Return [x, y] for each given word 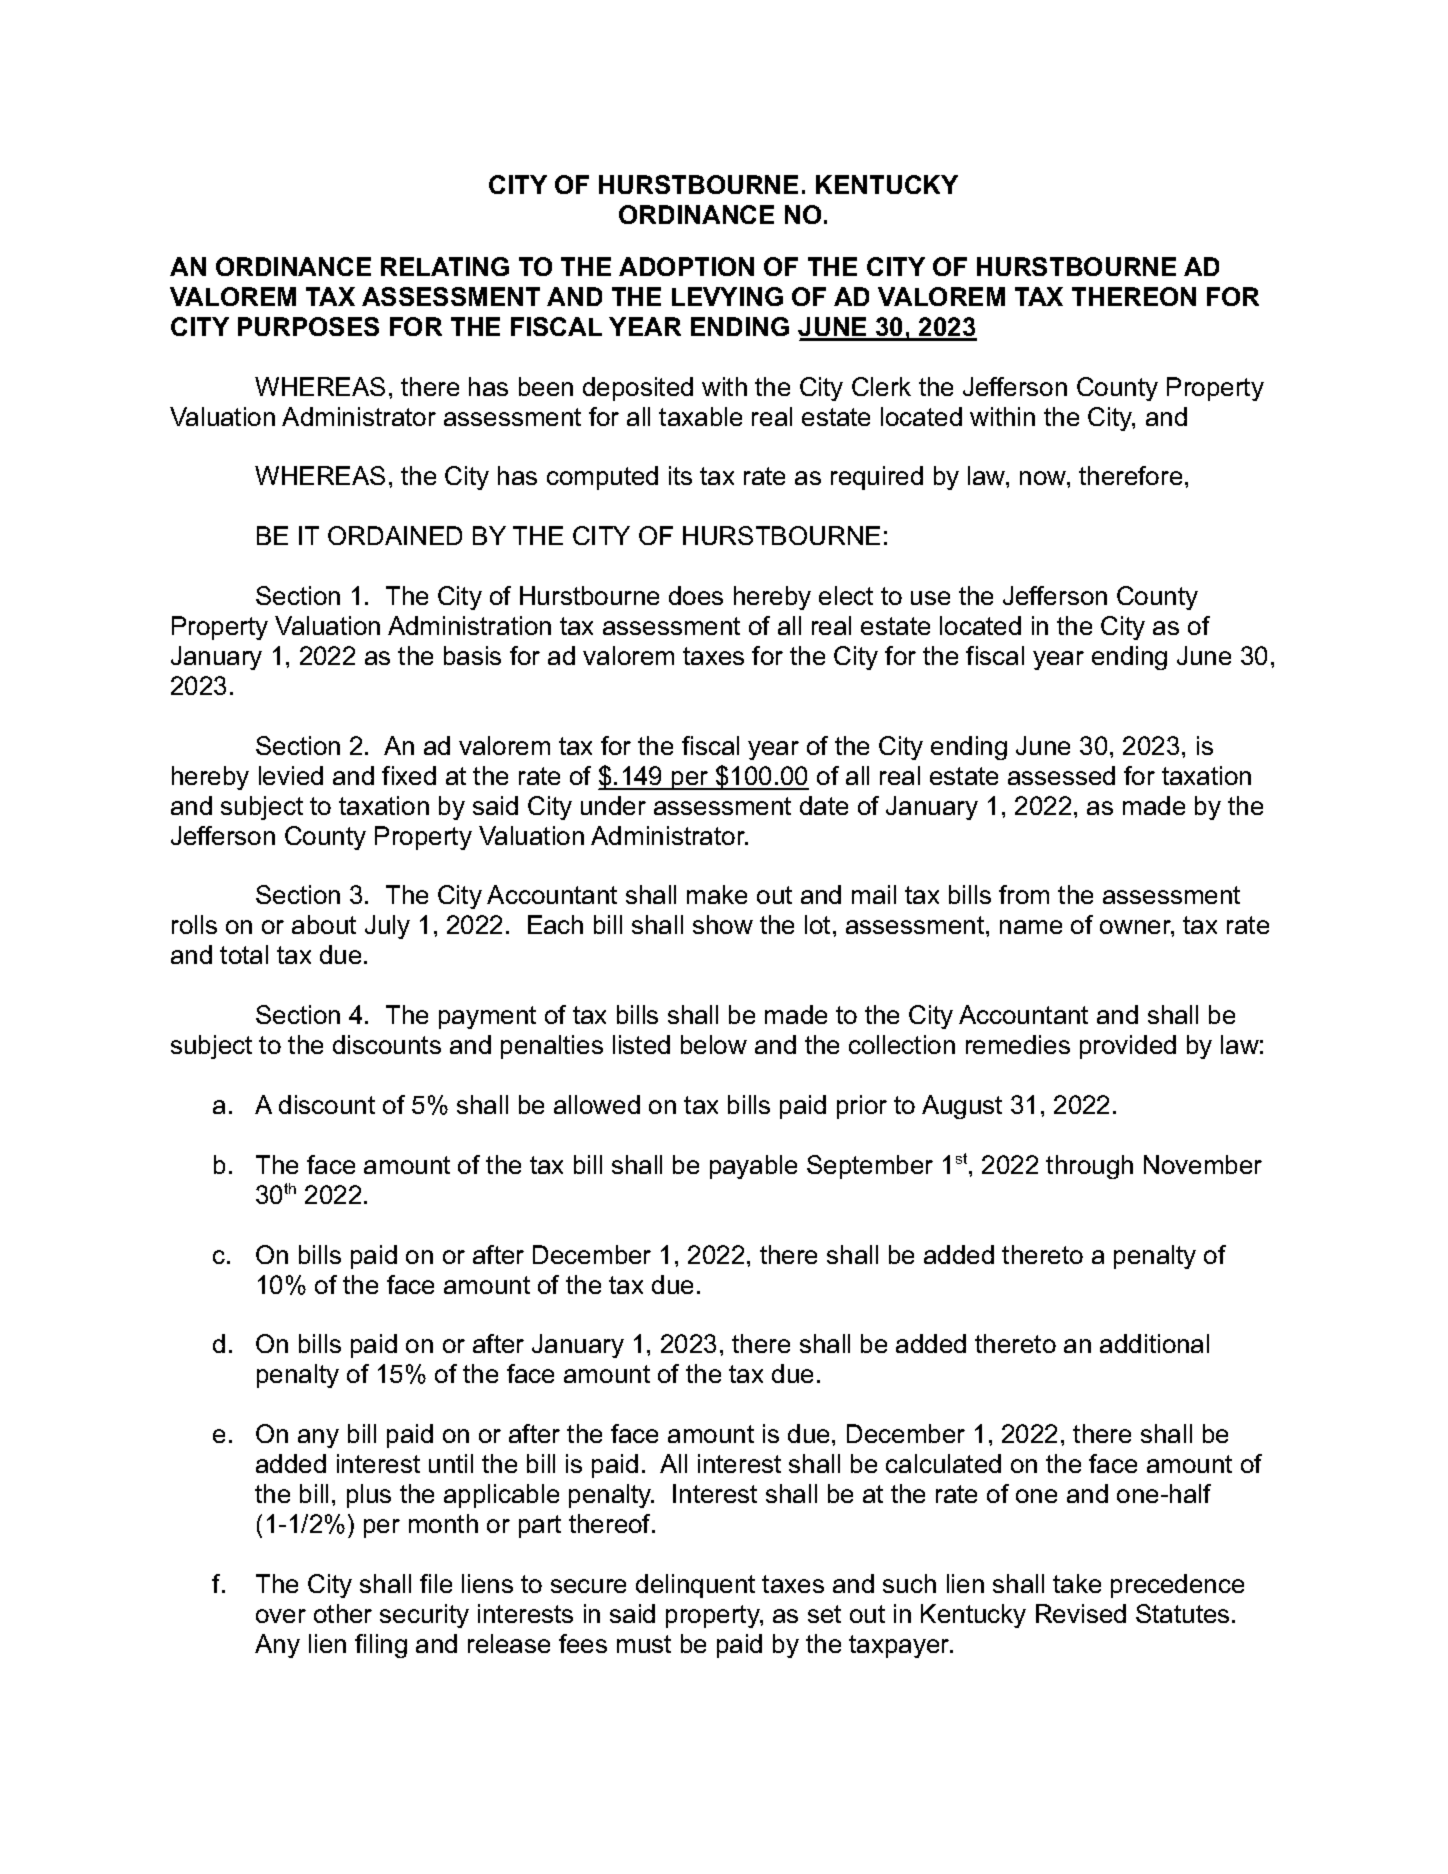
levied [291, 775]
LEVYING [727, 296]
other [343, 1613]
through [1089, 1167]
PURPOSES [308, 326]
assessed [1061, 775]
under [613, 805]
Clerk [881, 386]
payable [753, 1167]
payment [487, 1017]
